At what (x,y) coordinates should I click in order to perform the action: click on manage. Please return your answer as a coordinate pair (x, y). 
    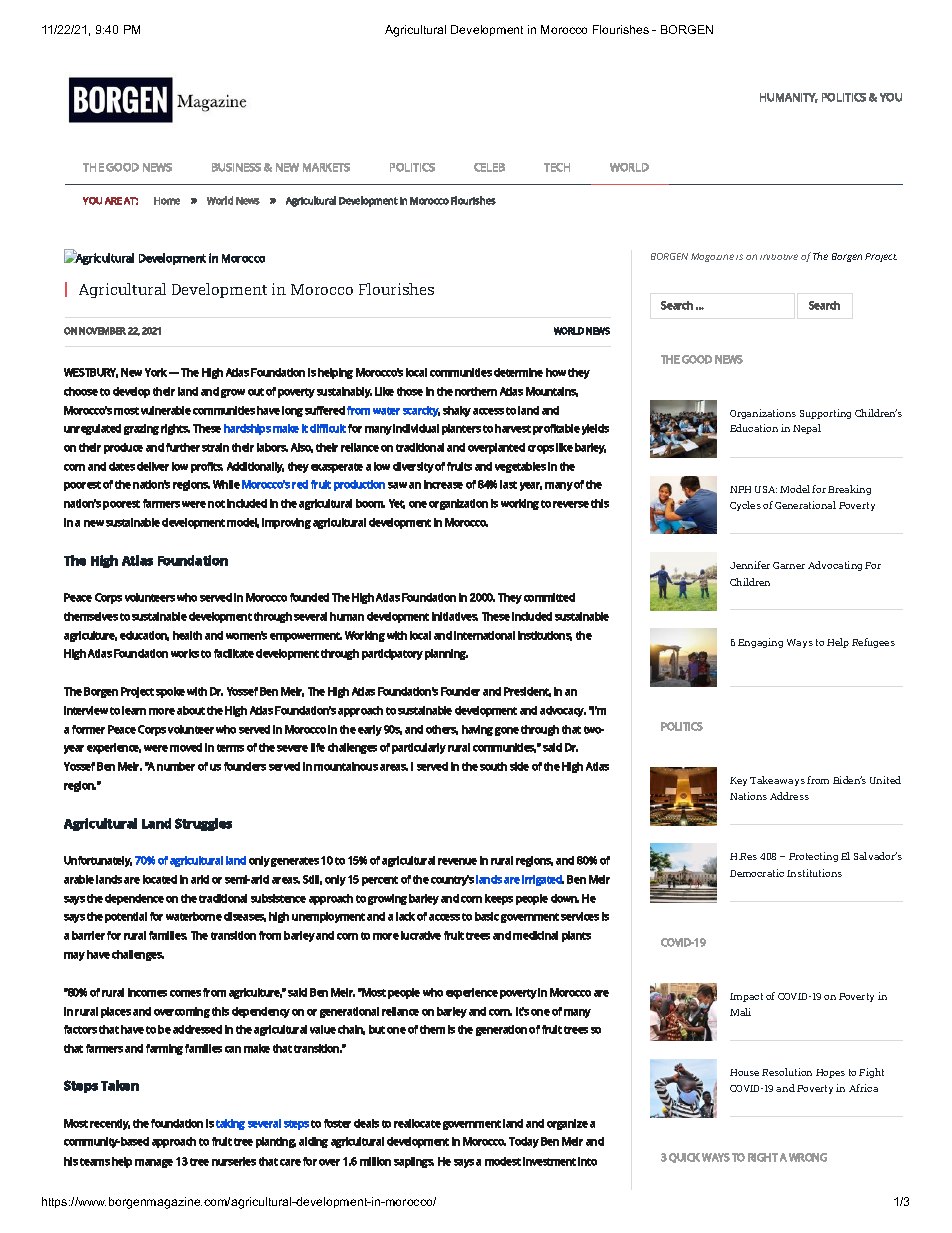
    Looking at the image, I should click on (154, 1163).
